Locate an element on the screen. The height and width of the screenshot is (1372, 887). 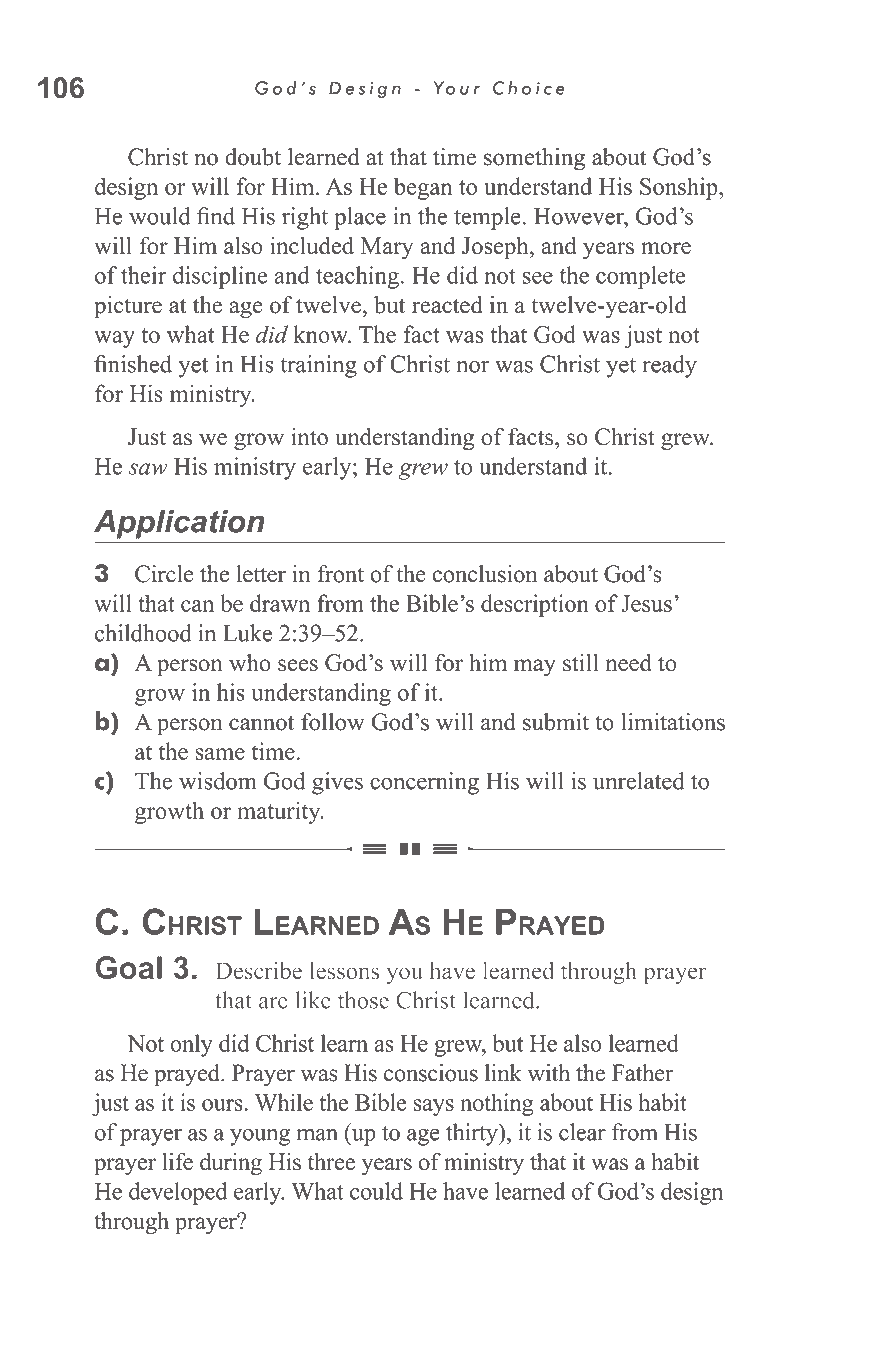
However is located at coordinates (580, 216).
